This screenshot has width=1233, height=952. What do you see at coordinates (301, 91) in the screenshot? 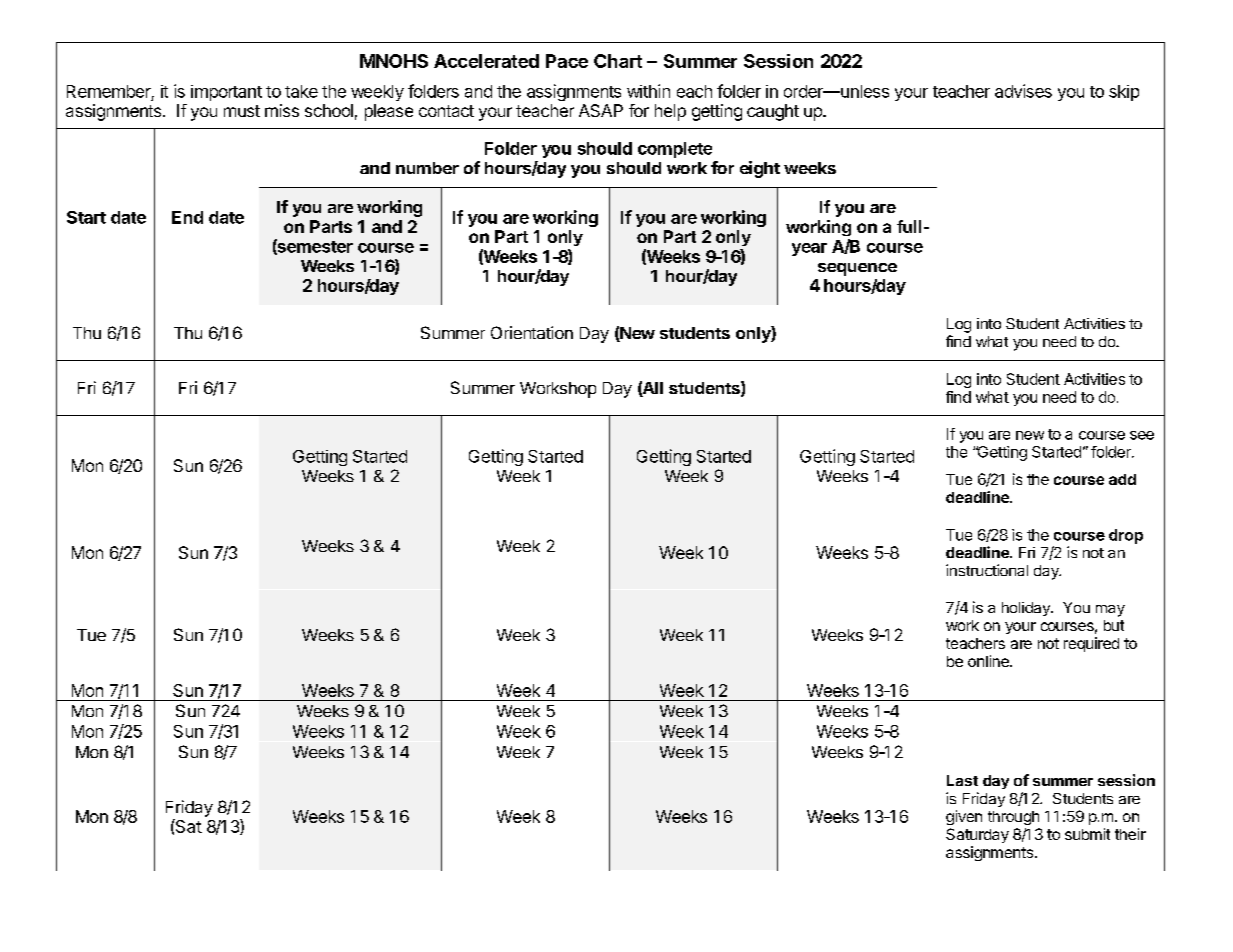
I see `take` at bounding box center [301, 91].
